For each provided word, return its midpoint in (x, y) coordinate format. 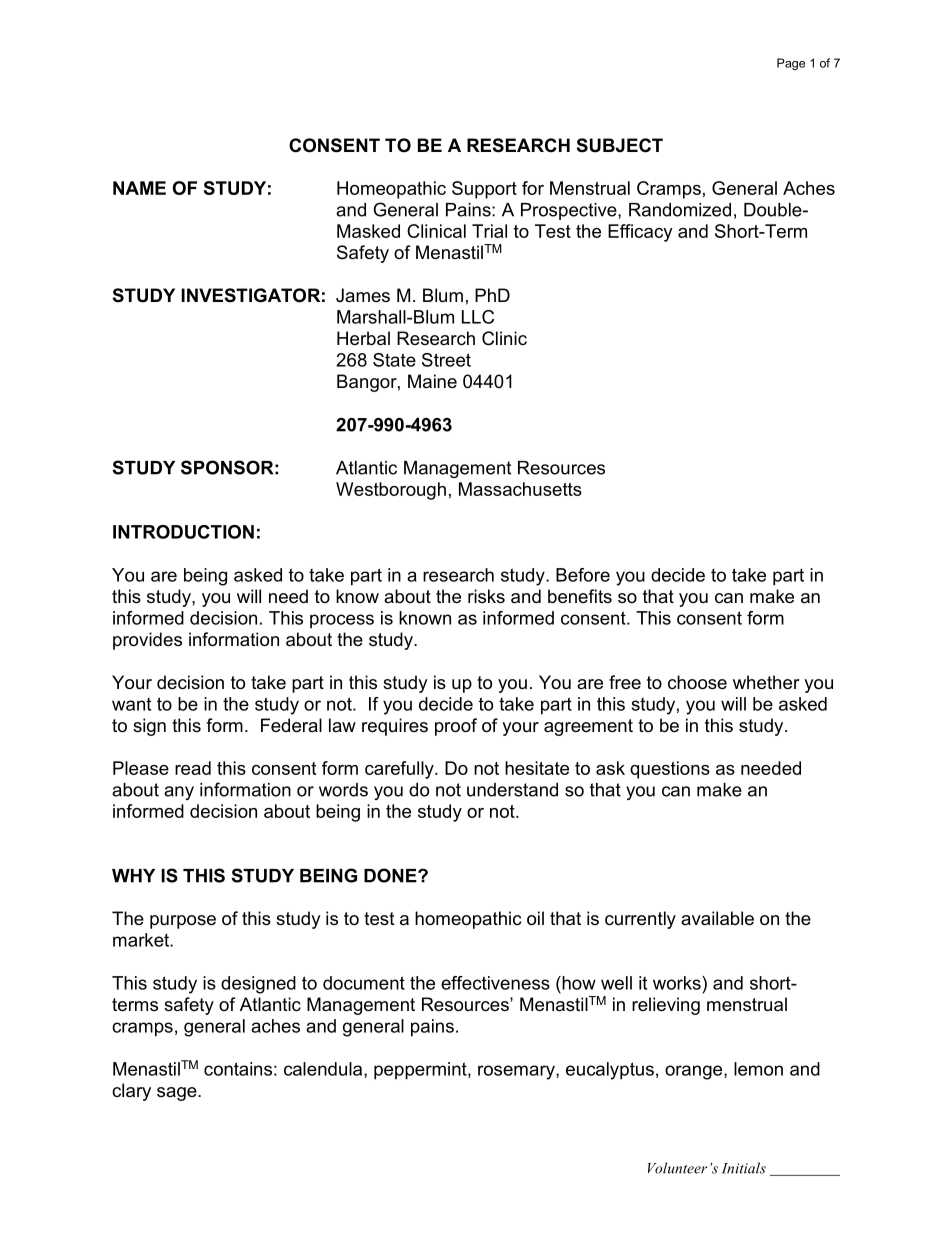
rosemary (517, 1072)
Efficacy (640, 233)
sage (178, 1094)
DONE (391, 875)
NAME (139, 188)
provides (147, 641)
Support (484, 190)
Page (791, 64)
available (717, 918)
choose (697, 682)
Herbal (363, 338)
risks (486, 596)
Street (446, 360)
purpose (183, 922)
